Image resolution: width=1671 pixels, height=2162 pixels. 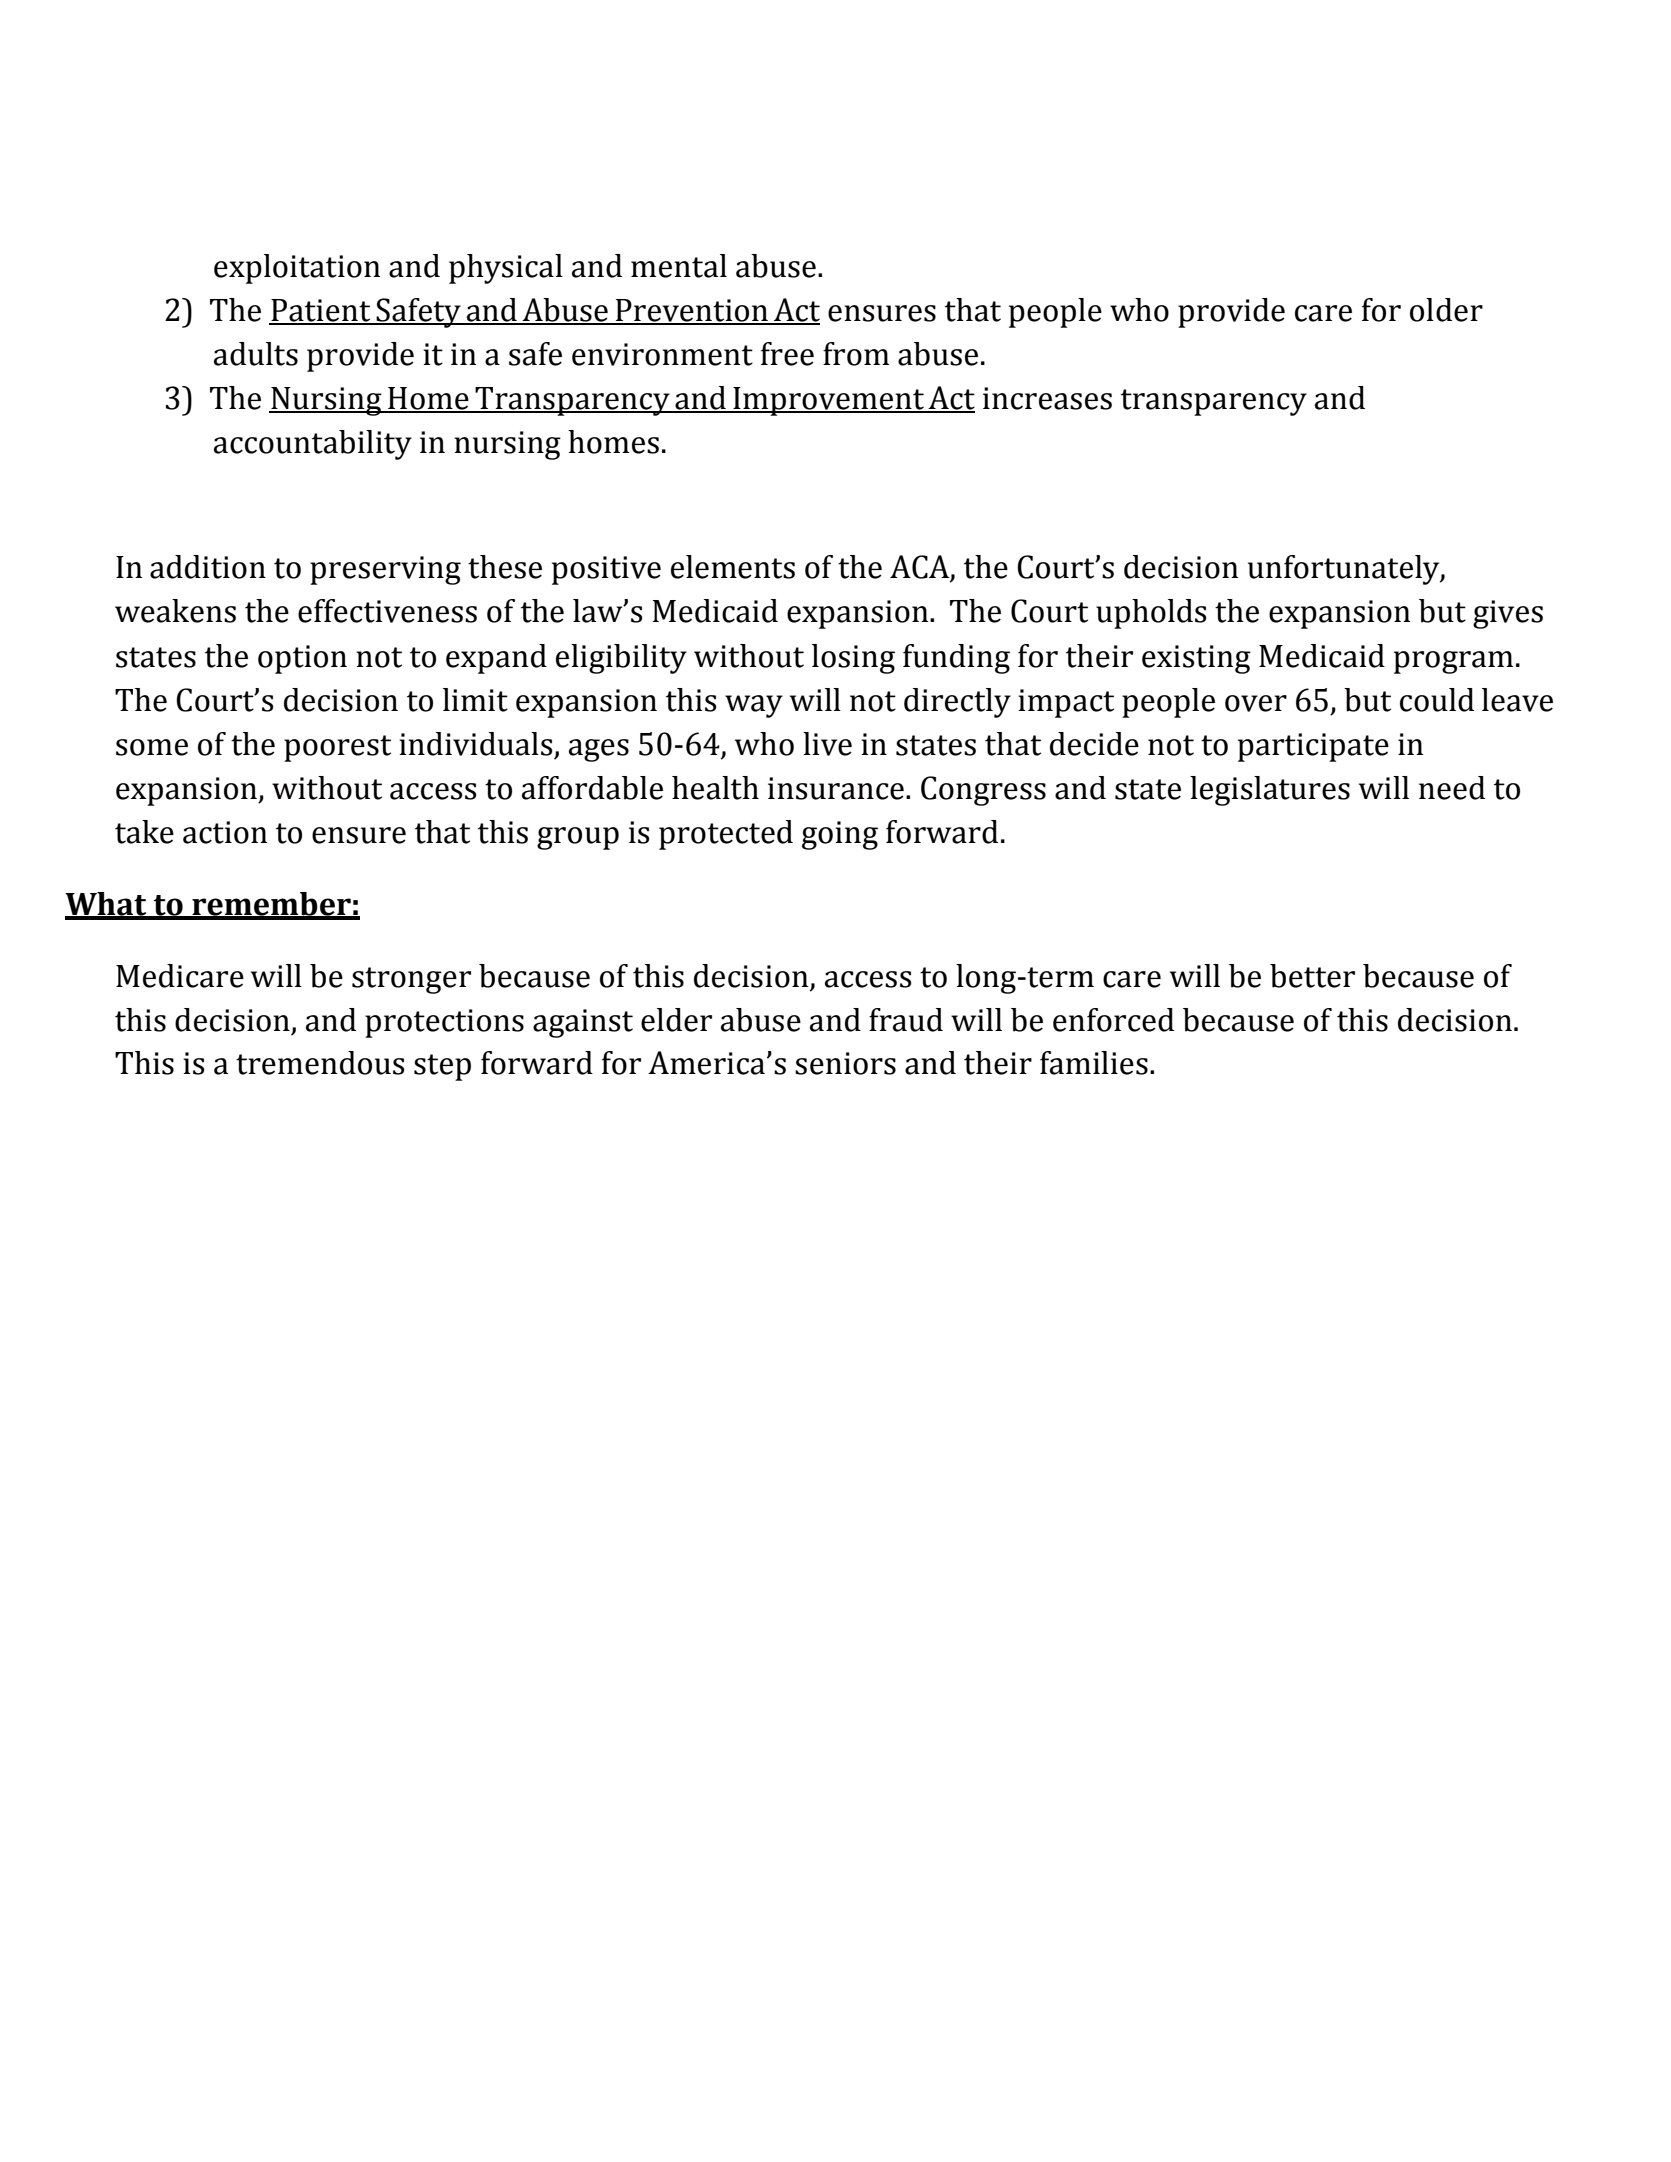 I want to click on mental, so click(x=679, y=266).
